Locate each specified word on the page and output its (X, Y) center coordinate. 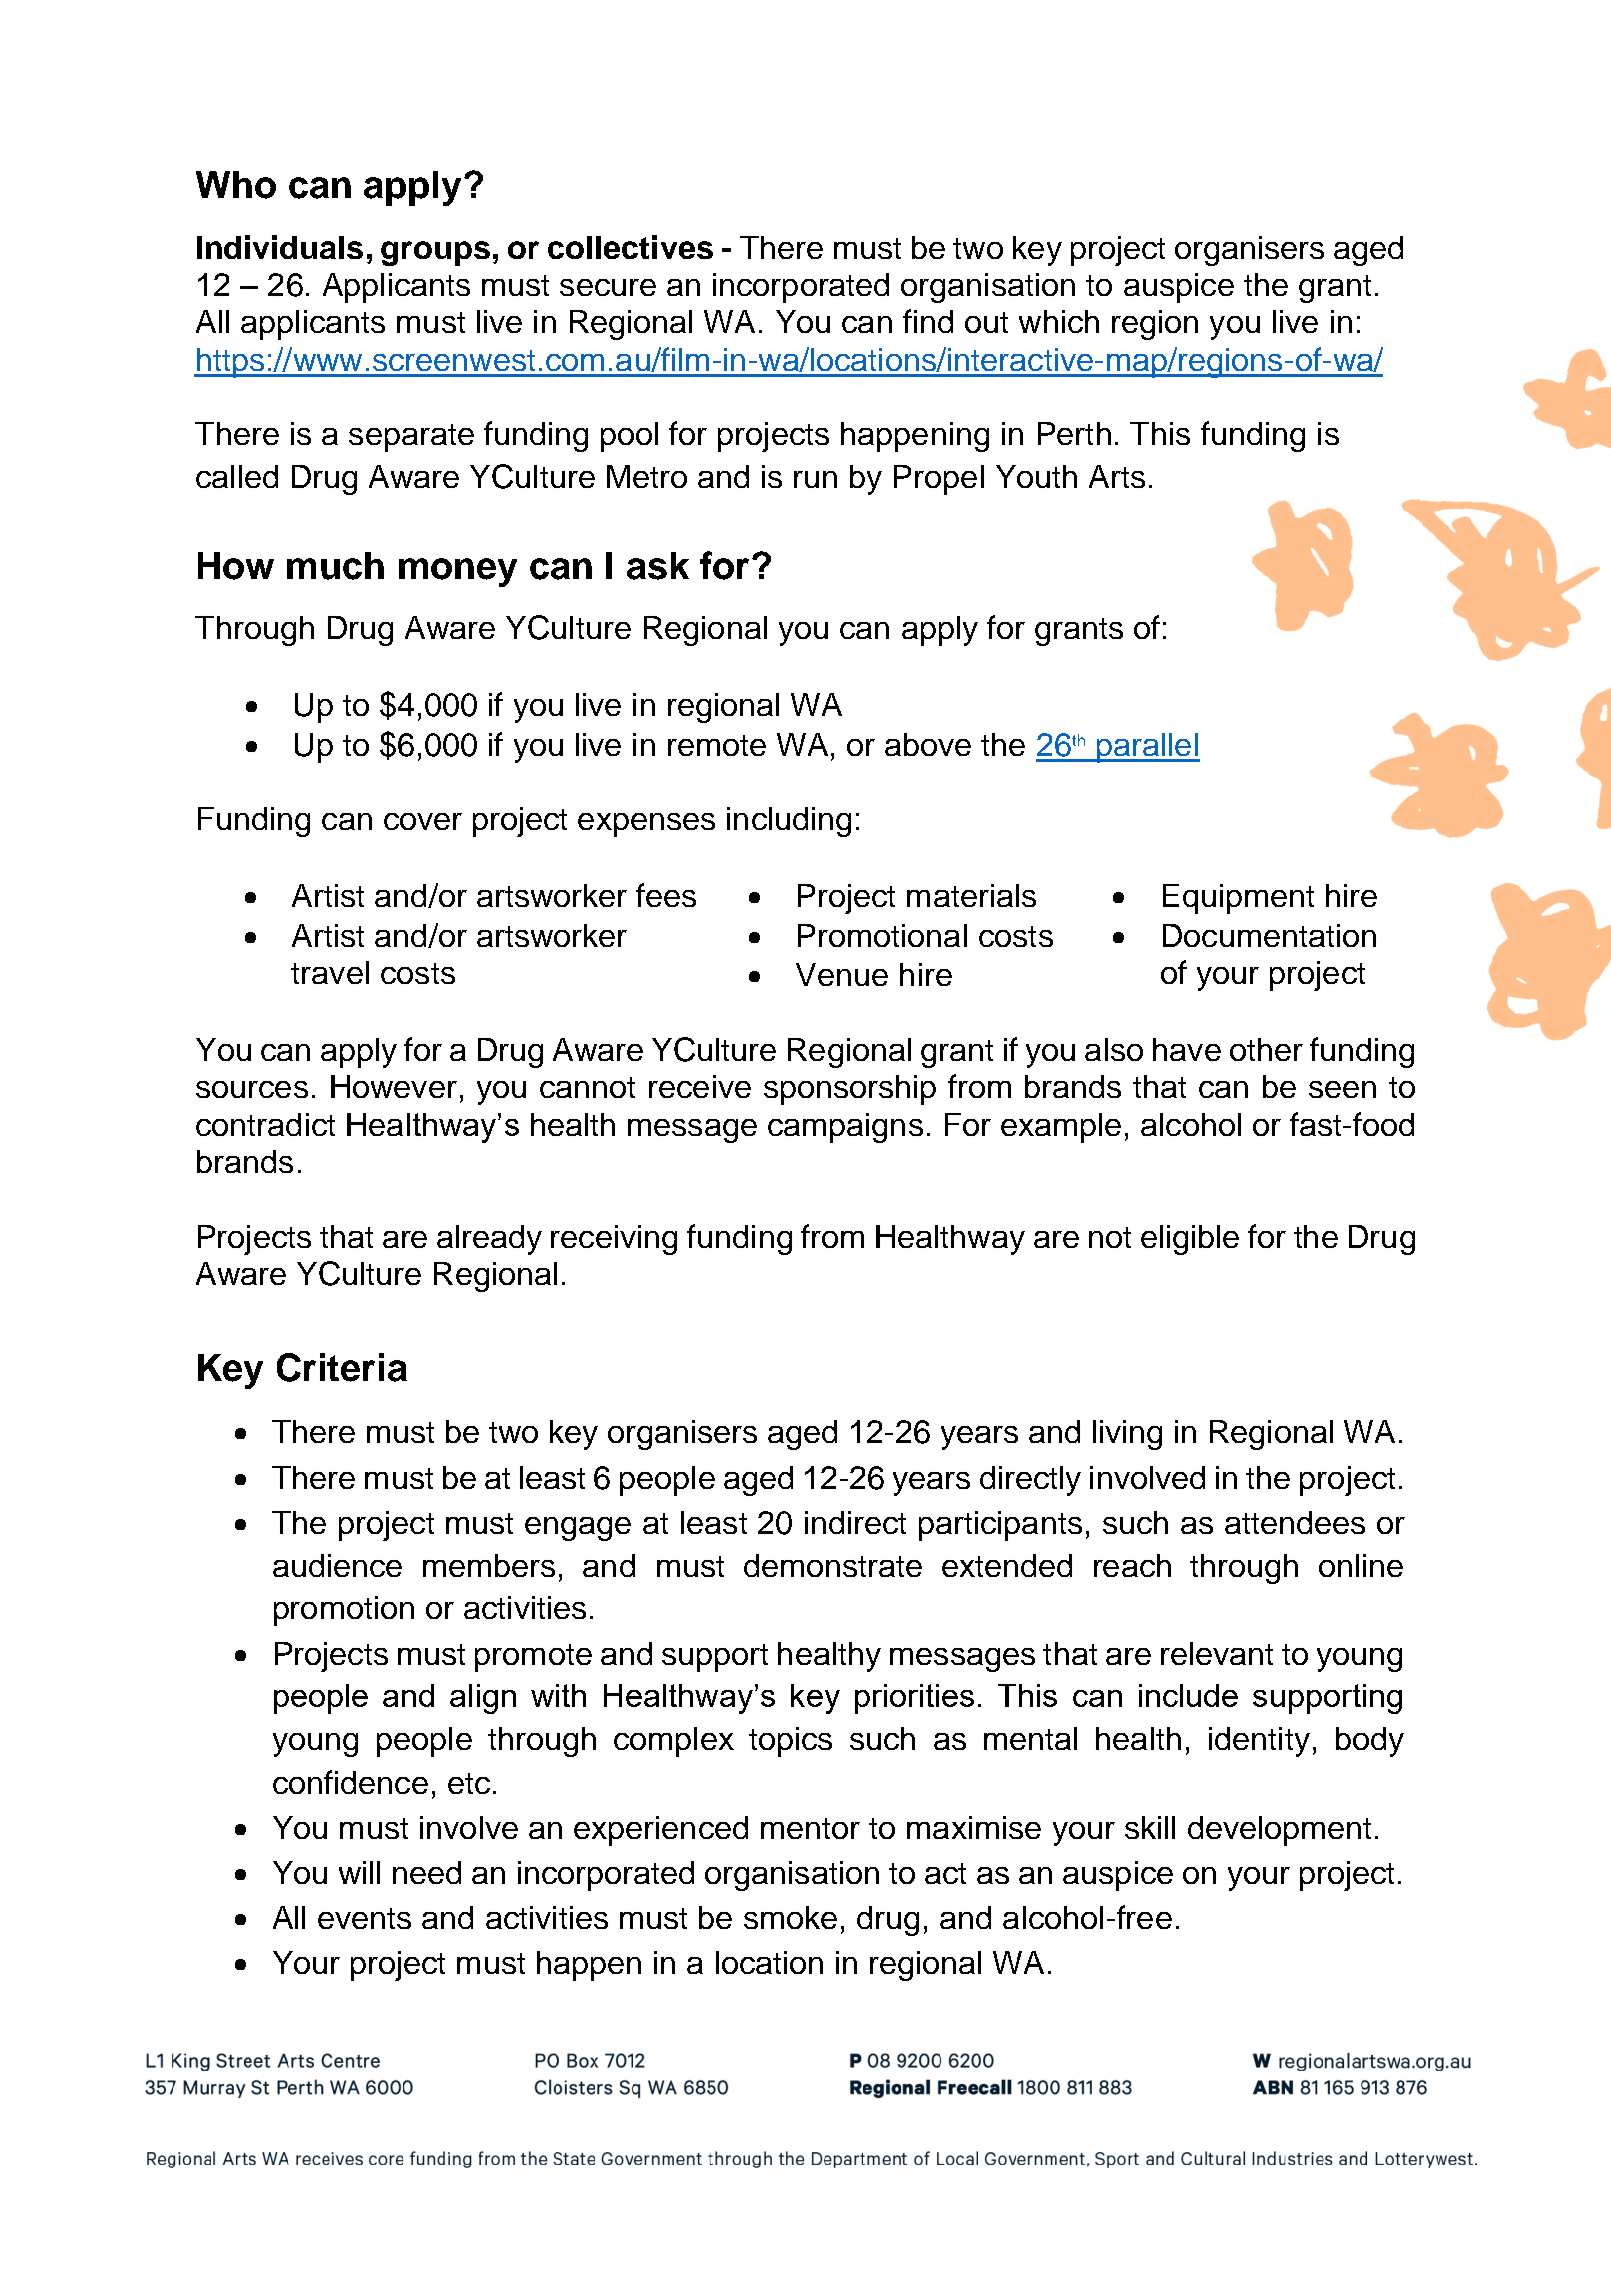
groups (435, 253)
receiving (614, 1240)
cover (423, 821)
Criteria (342, 1367)
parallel (1147, 748)
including (789, 822)
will (359, 1872)
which (1059, 321)
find (928, 321)
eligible (1190, 1240)
